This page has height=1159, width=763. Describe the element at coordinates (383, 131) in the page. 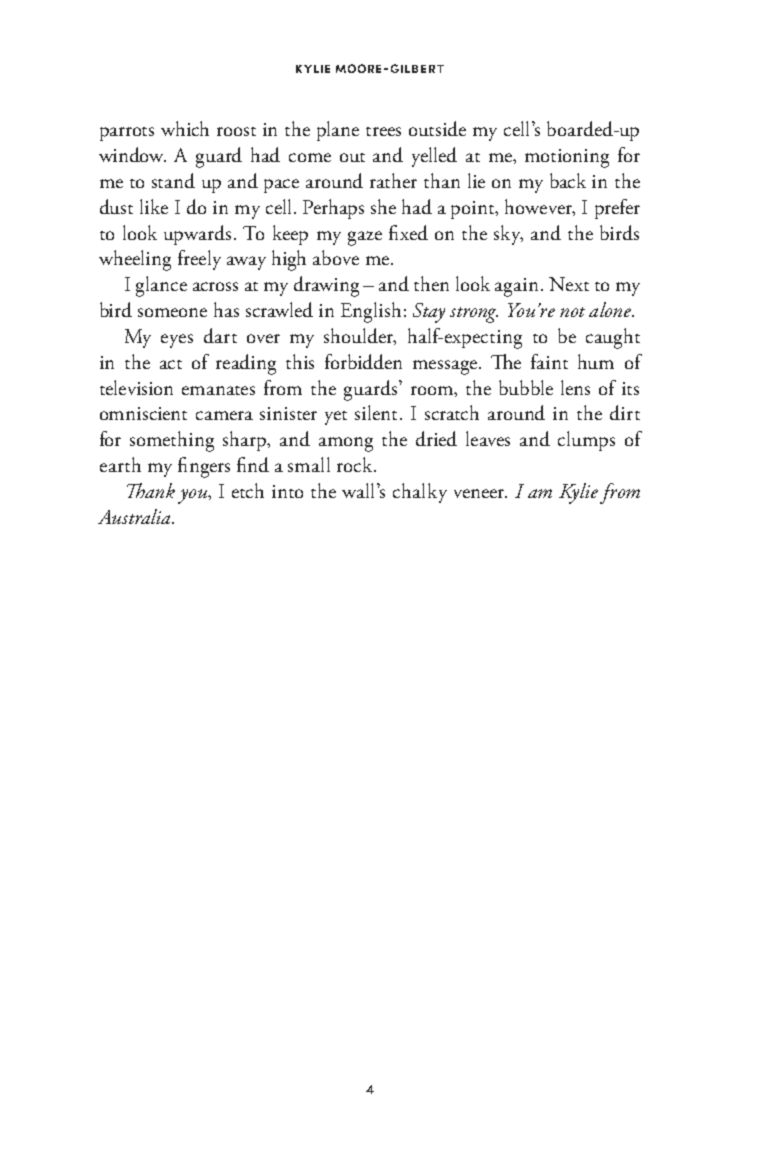

I see `trees` at that location.
